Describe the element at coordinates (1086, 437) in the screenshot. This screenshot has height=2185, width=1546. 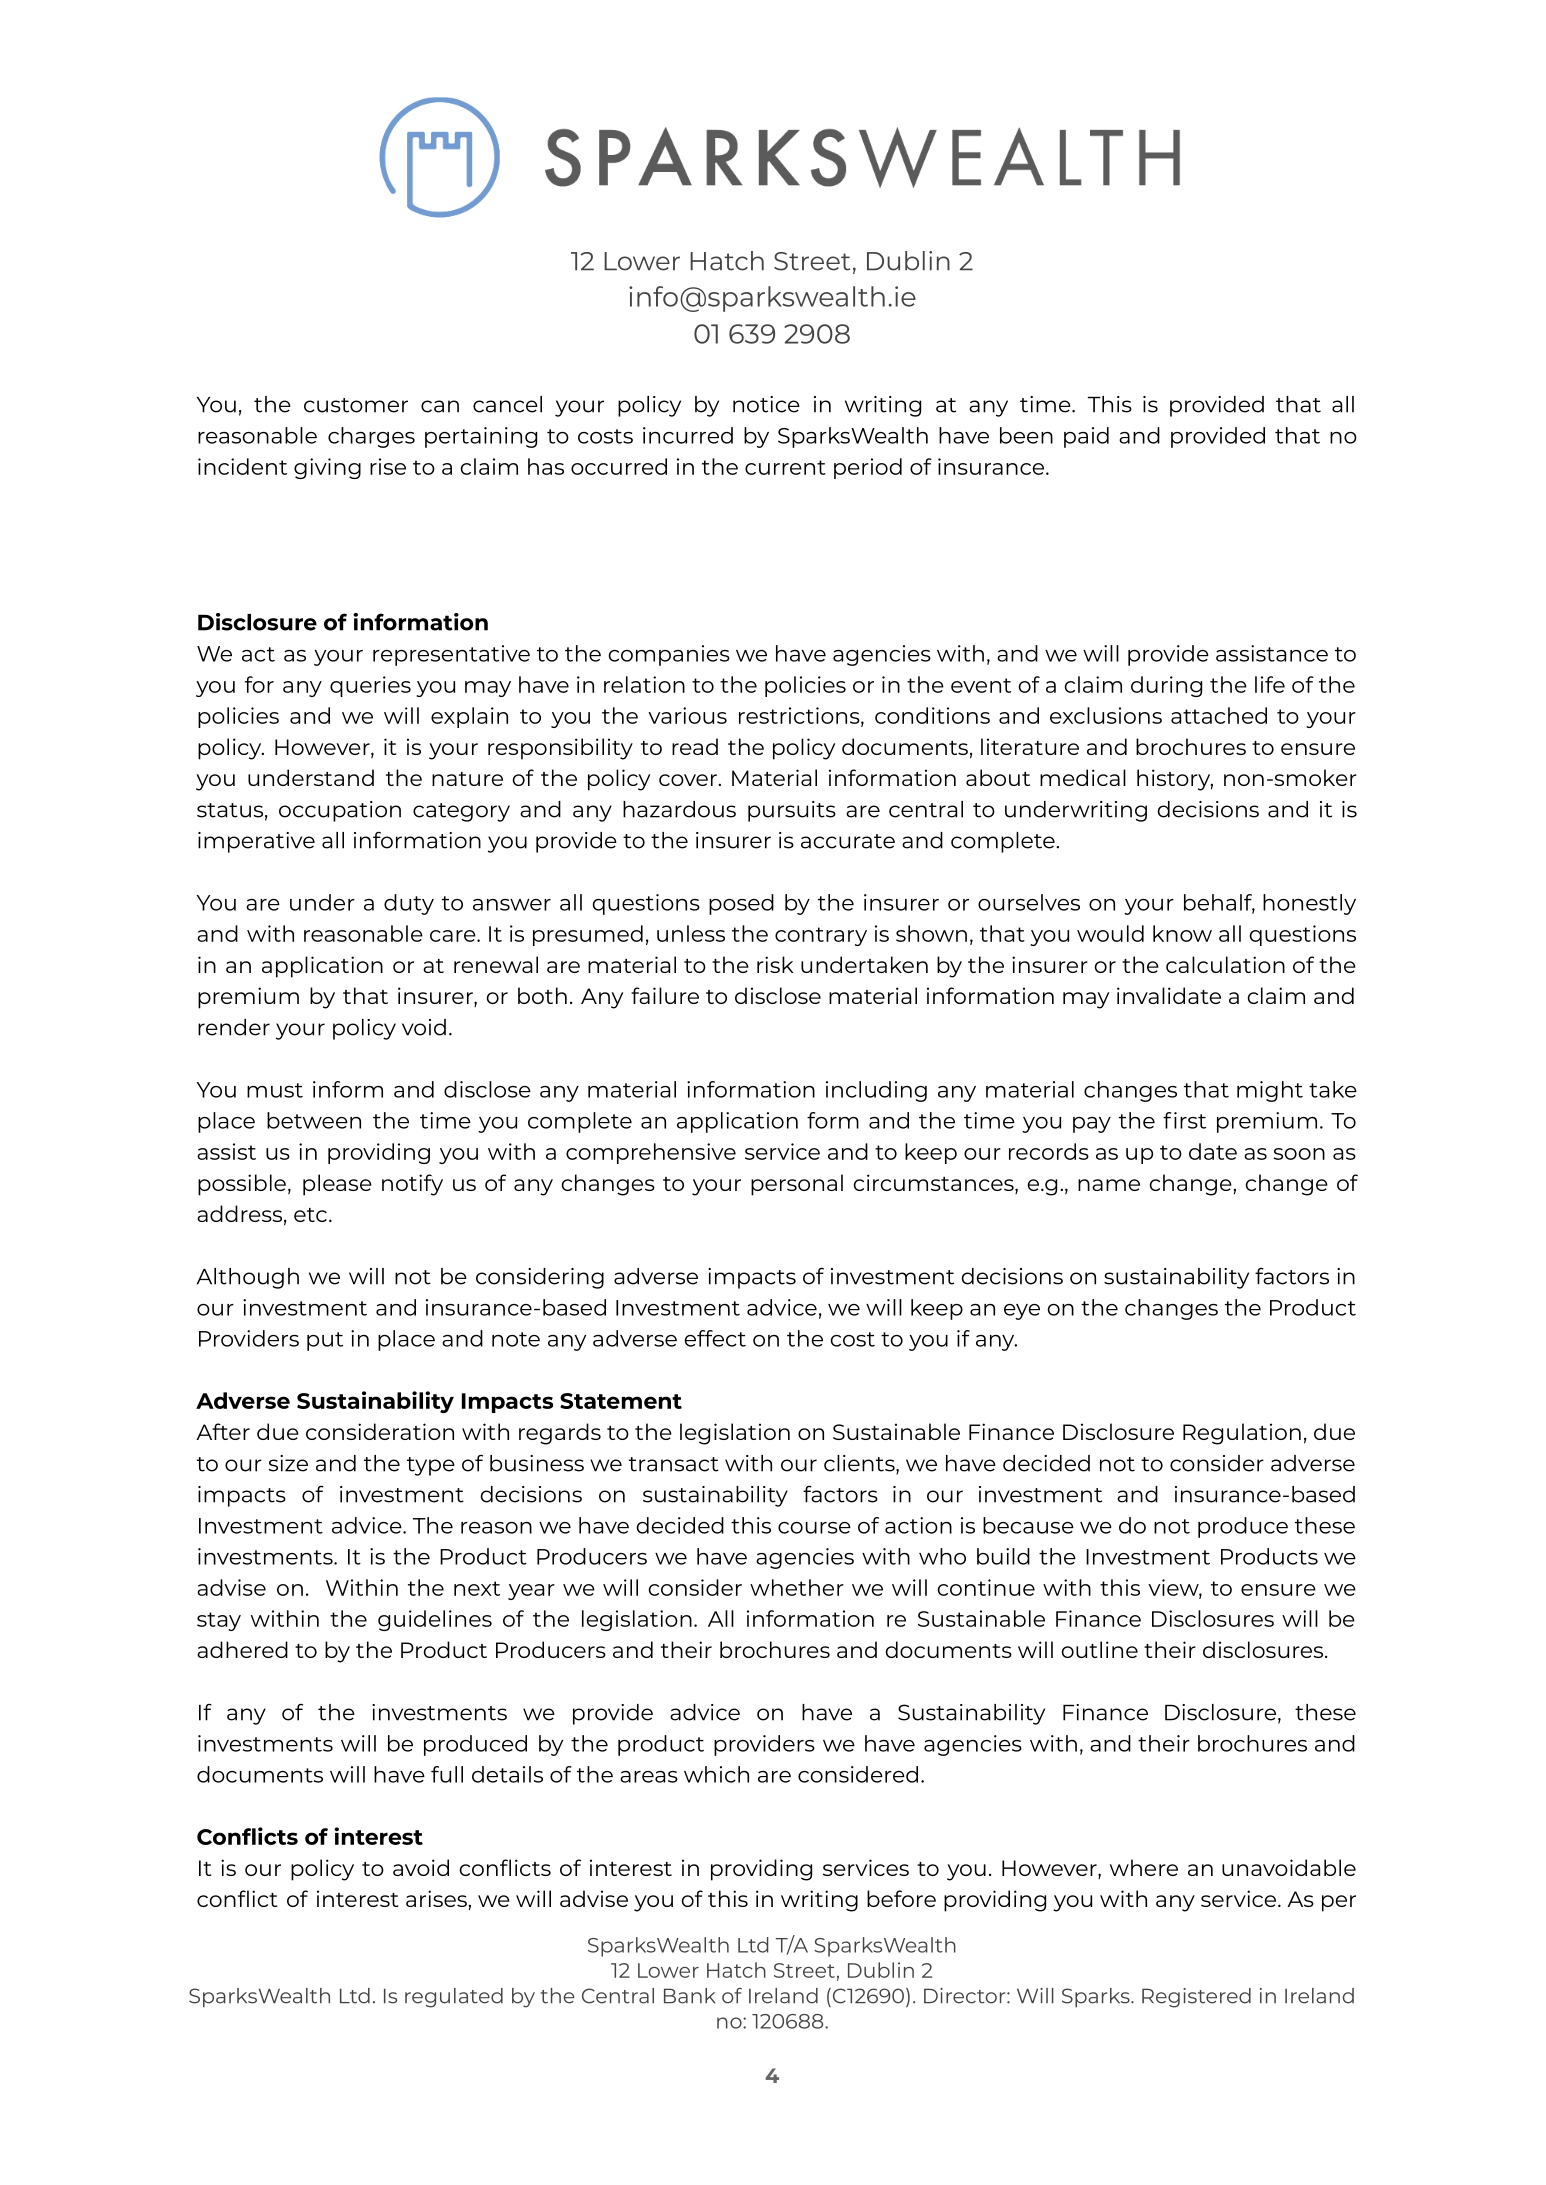
I see `paid` at that location.
